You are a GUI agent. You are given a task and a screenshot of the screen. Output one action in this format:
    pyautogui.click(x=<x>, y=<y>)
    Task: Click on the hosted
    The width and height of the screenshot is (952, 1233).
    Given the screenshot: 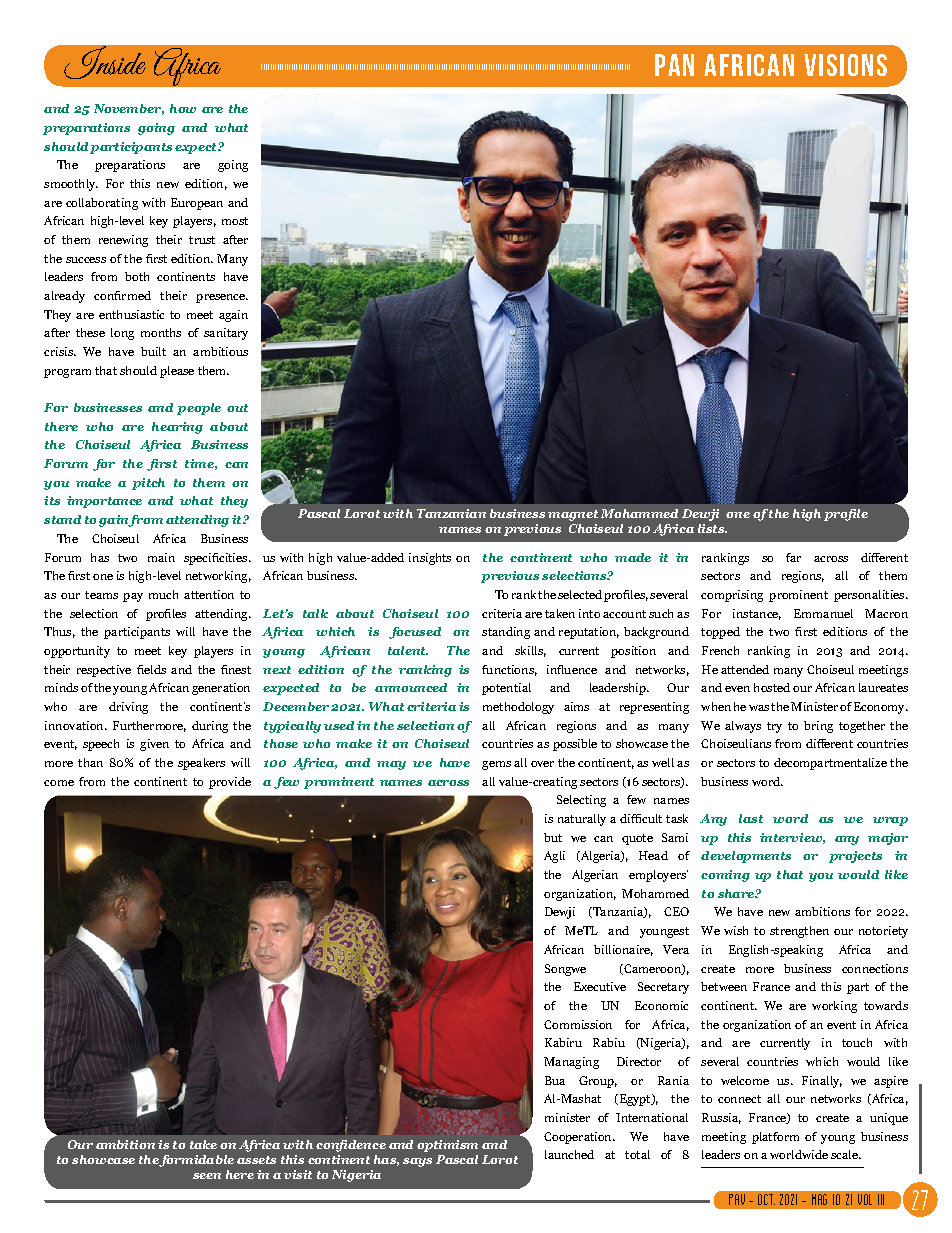 What is the action you would take?
    pyautogui.click(x=772, y=687)
